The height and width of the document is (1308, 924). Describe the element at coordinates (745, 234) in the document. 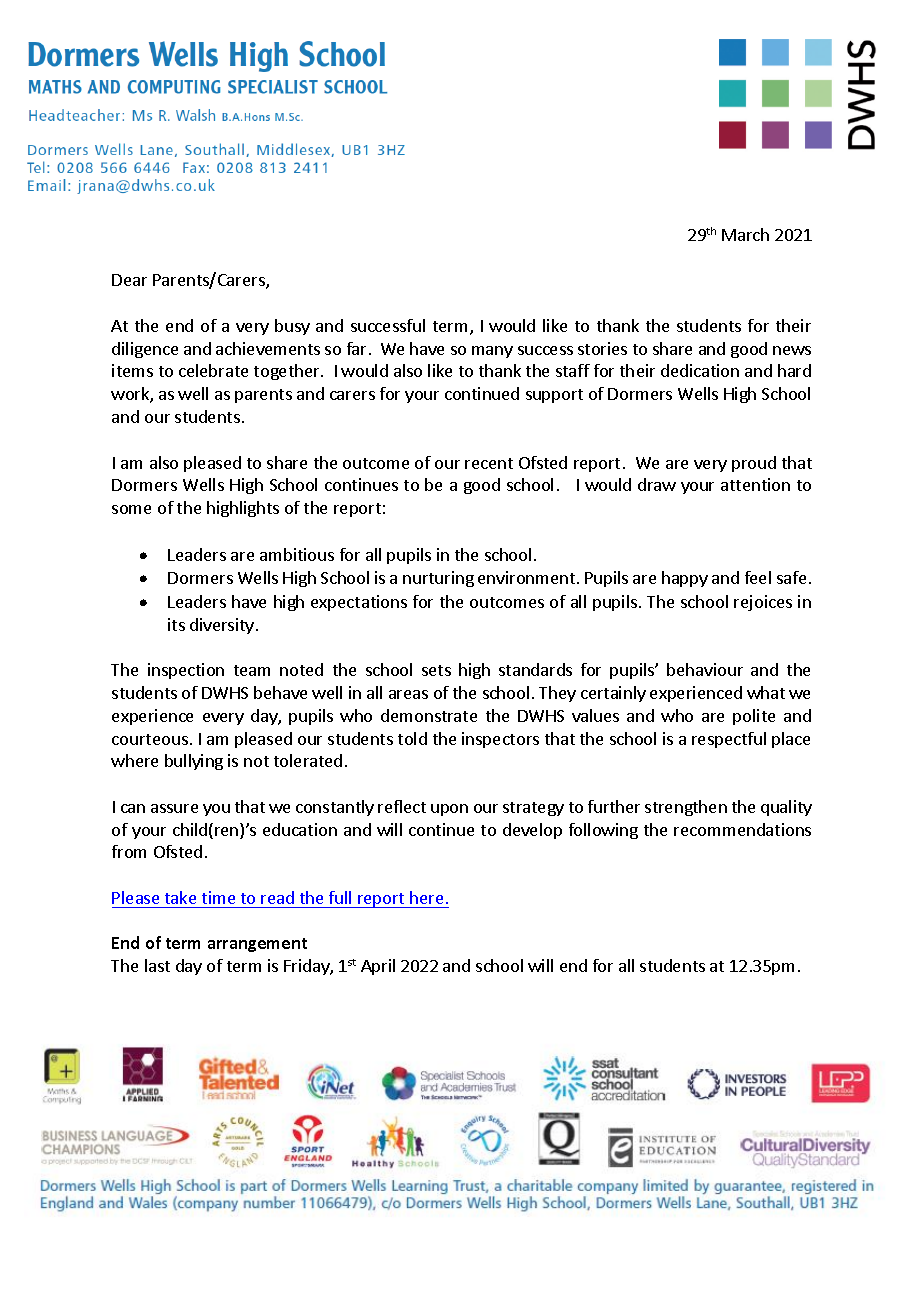

I see `March` at that location.
